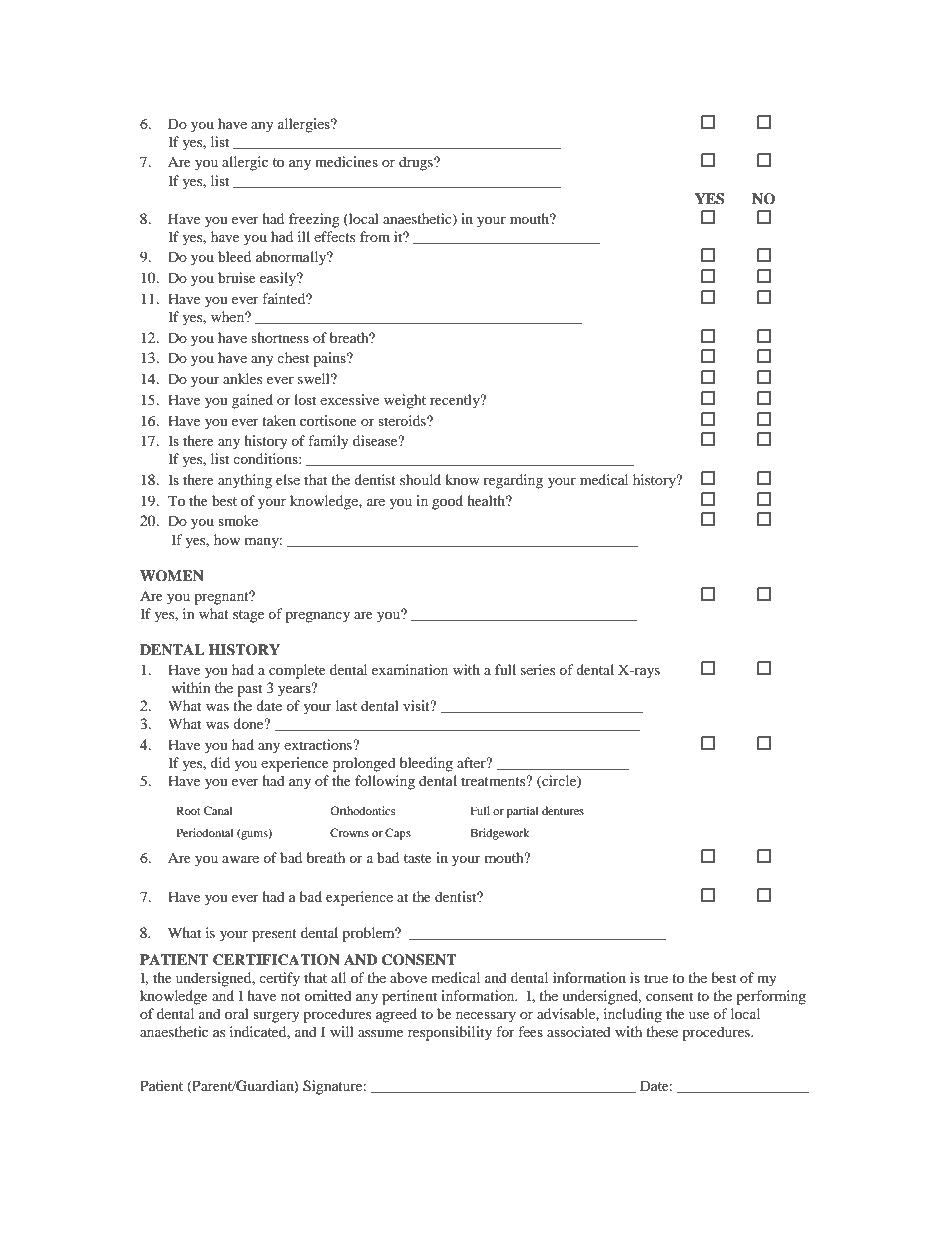 This screenshot has height=1233, width=952. Describe the element at coordinates (237, 1013) in the screenshot. I see `oral` at that location.
